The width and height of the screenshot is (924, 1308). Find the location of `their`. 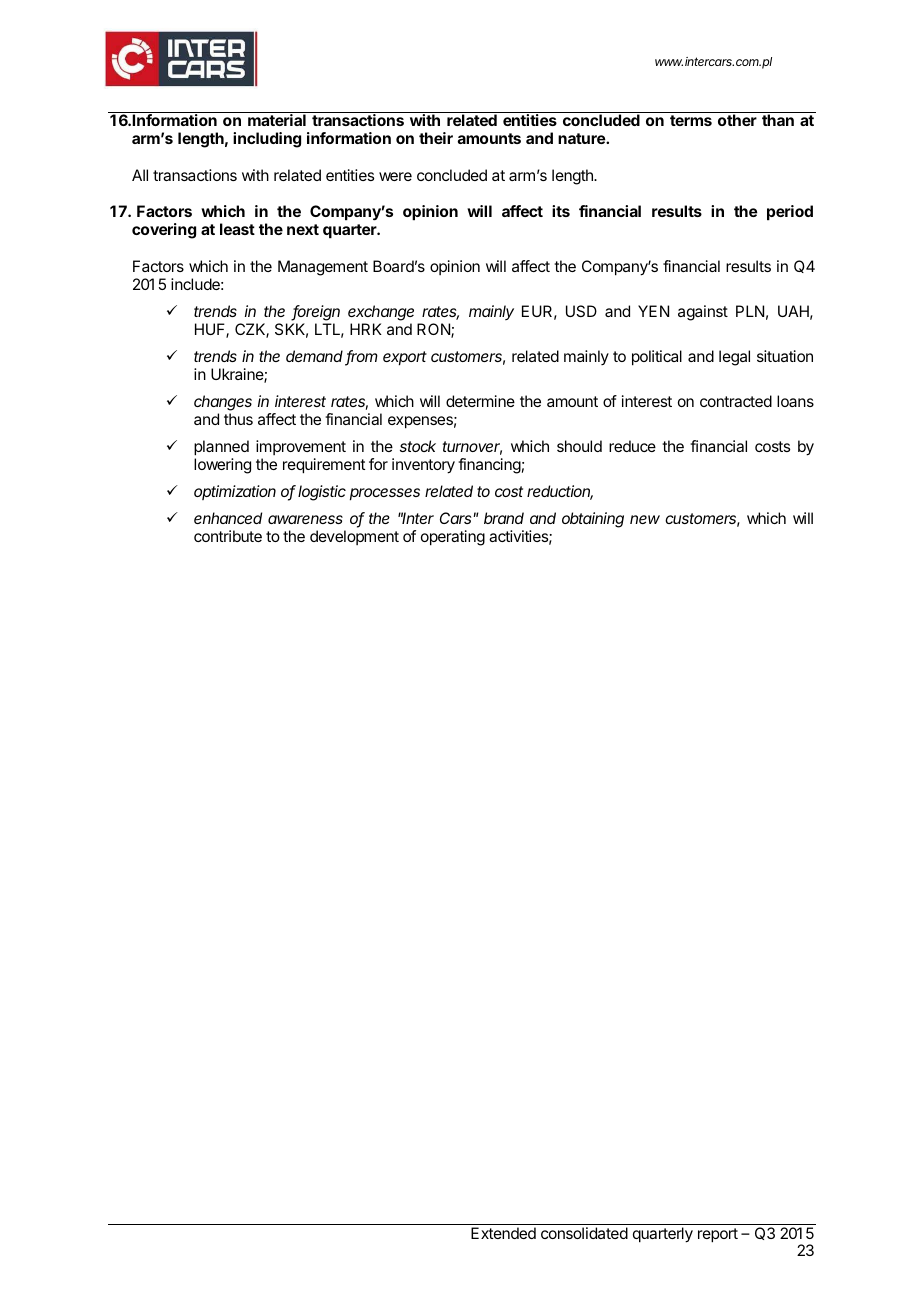

their is located at coordinates (436, 138).
